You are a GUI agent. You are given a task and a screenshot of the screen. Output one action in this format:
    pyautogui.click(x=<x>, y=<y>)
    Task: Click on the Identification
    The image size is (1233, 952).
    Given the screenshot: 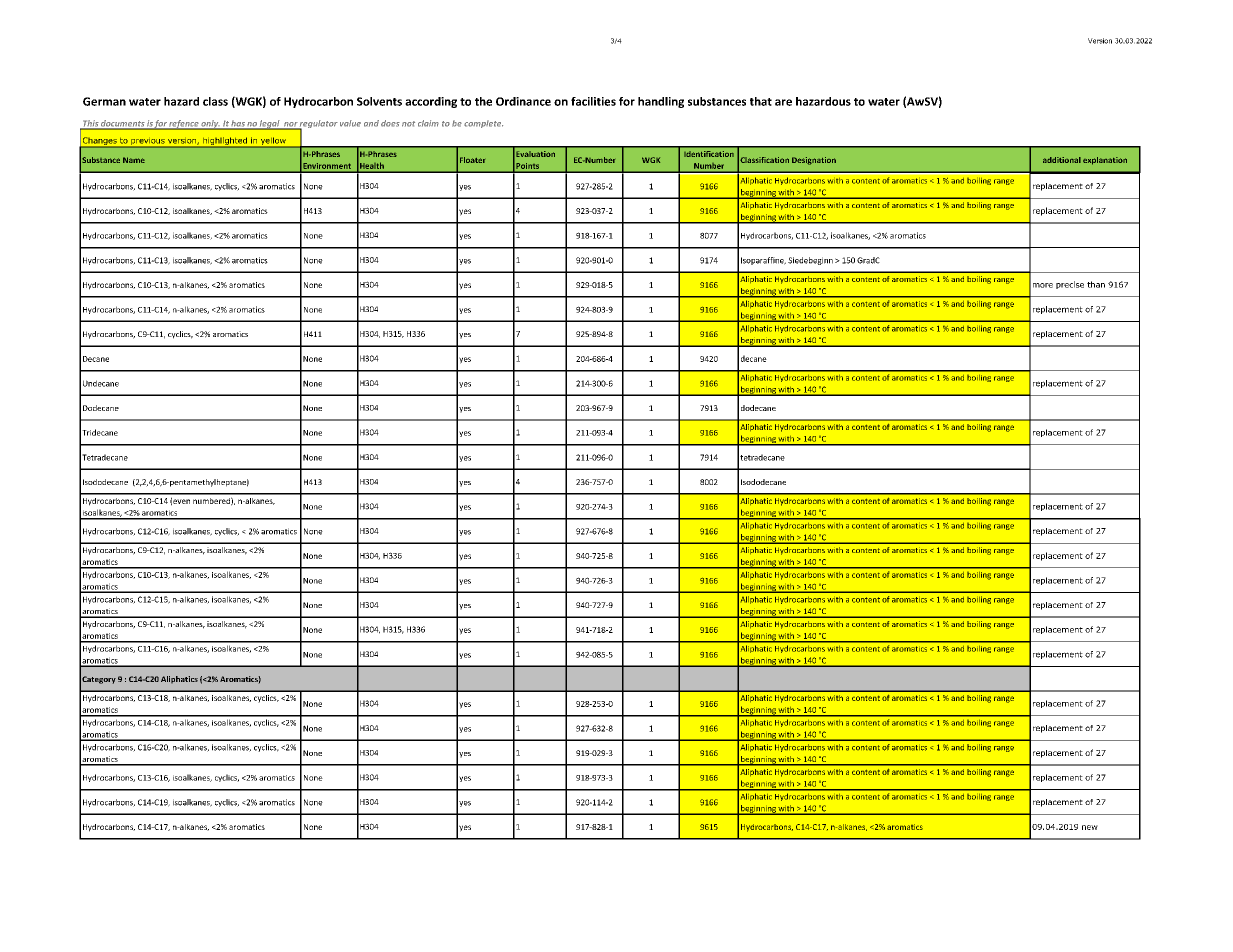 What is the action you would take?
    pyautogui.click(x=710, y=154)
